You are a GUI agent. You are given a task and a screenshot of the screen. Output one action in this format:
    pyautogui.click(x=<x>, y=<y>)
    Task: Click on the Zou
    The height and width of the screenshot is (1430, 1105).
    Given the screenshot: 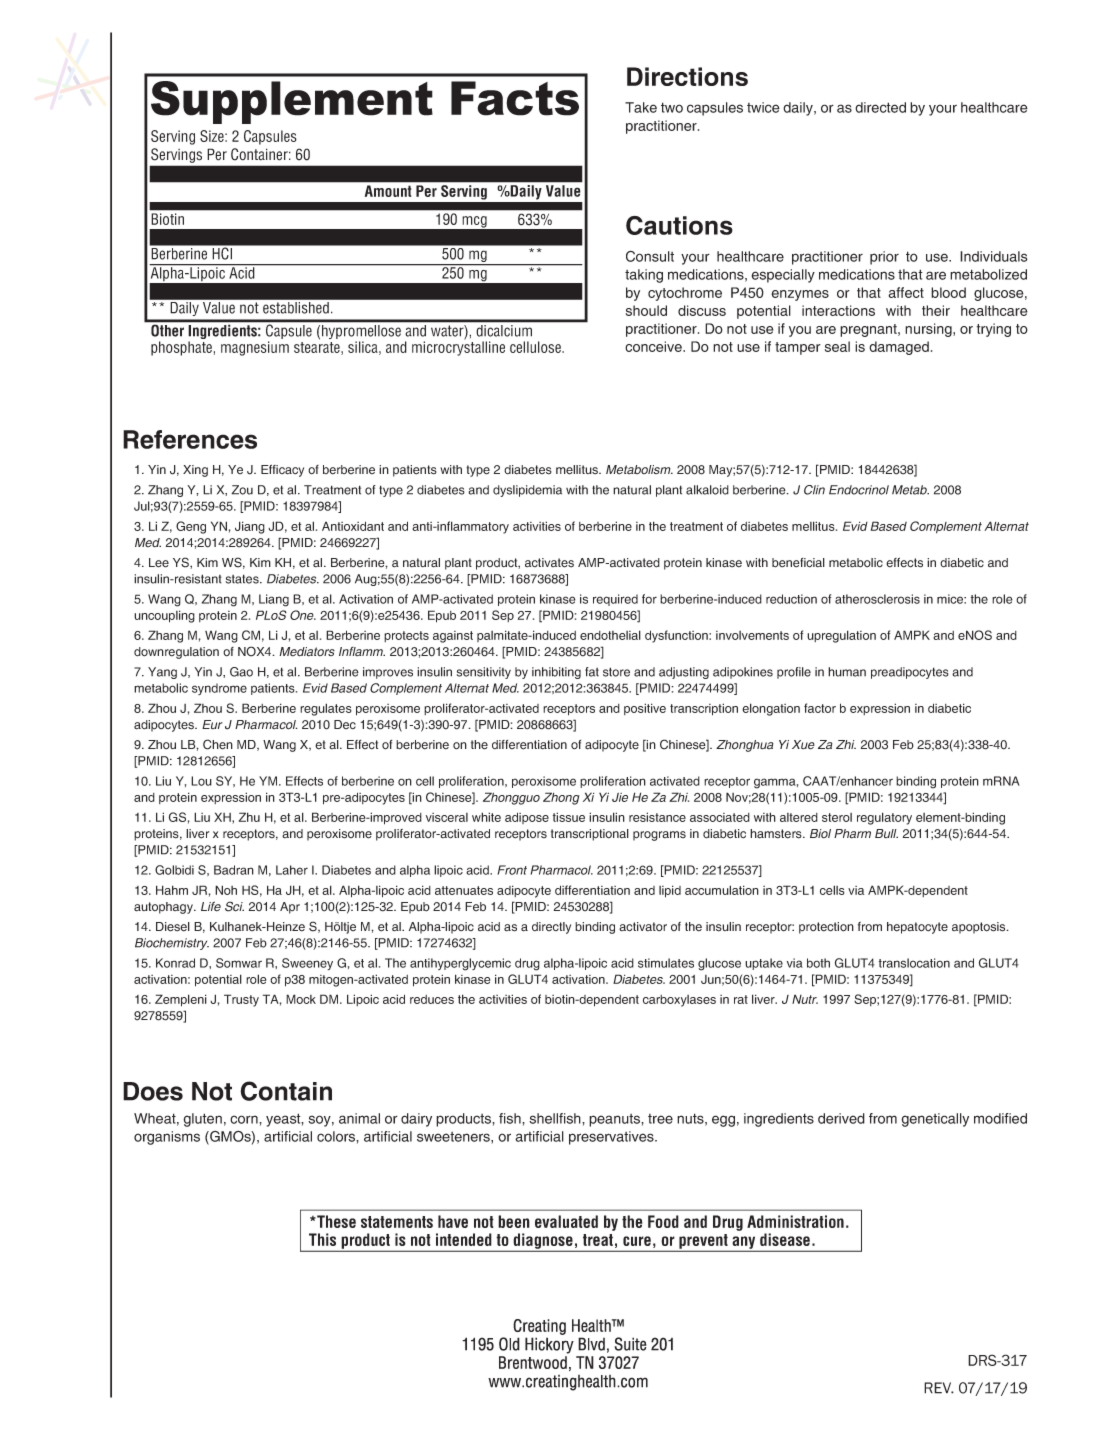 What is the action you would take?
    pyautogui.click(x=242, y=490)
